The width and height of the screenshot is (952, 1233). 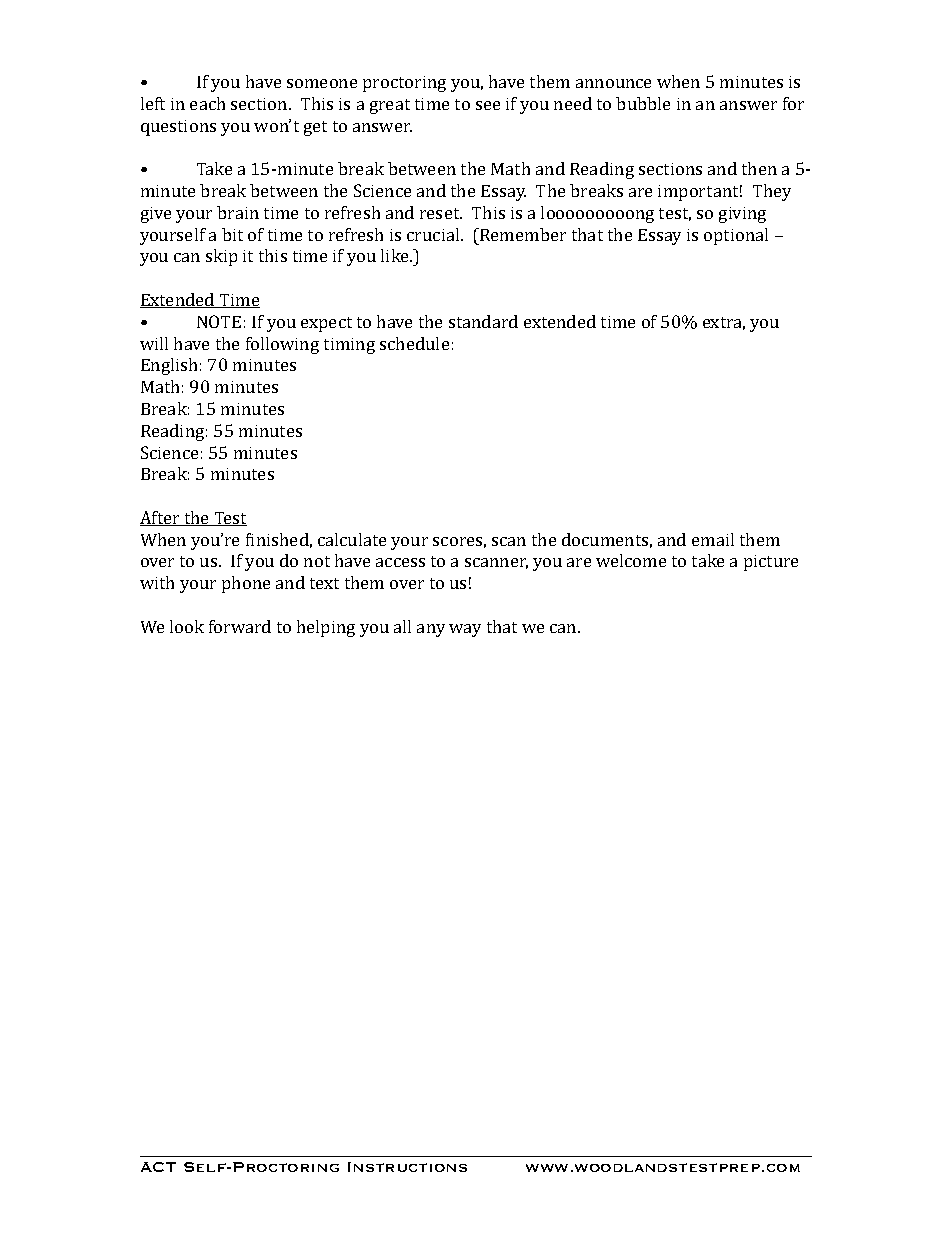 I want to click on email, so click(x=713, y=539).
